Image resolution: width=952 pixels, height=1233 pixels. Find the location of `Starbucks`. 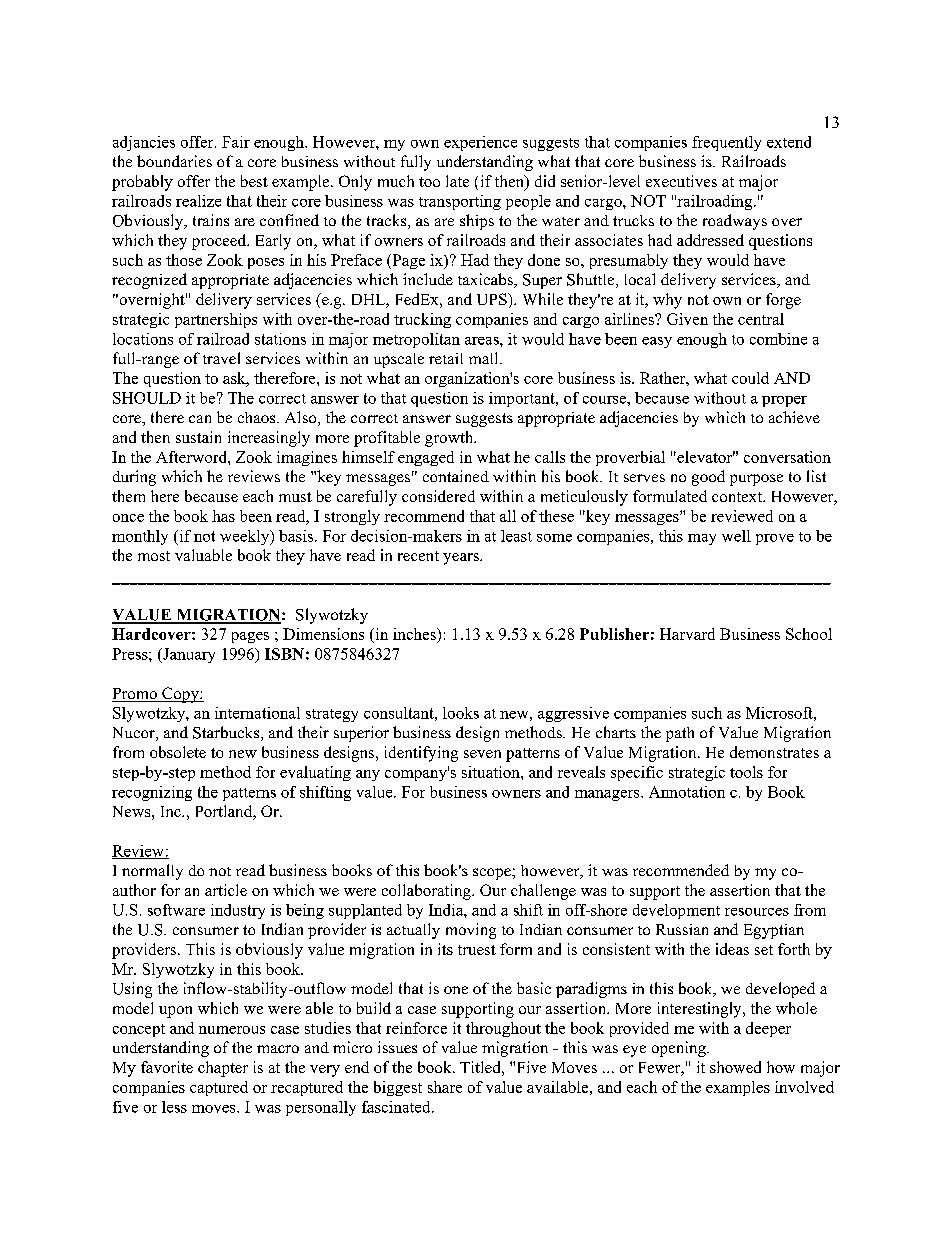

Starbucks is located at coordinates (227, 733).
